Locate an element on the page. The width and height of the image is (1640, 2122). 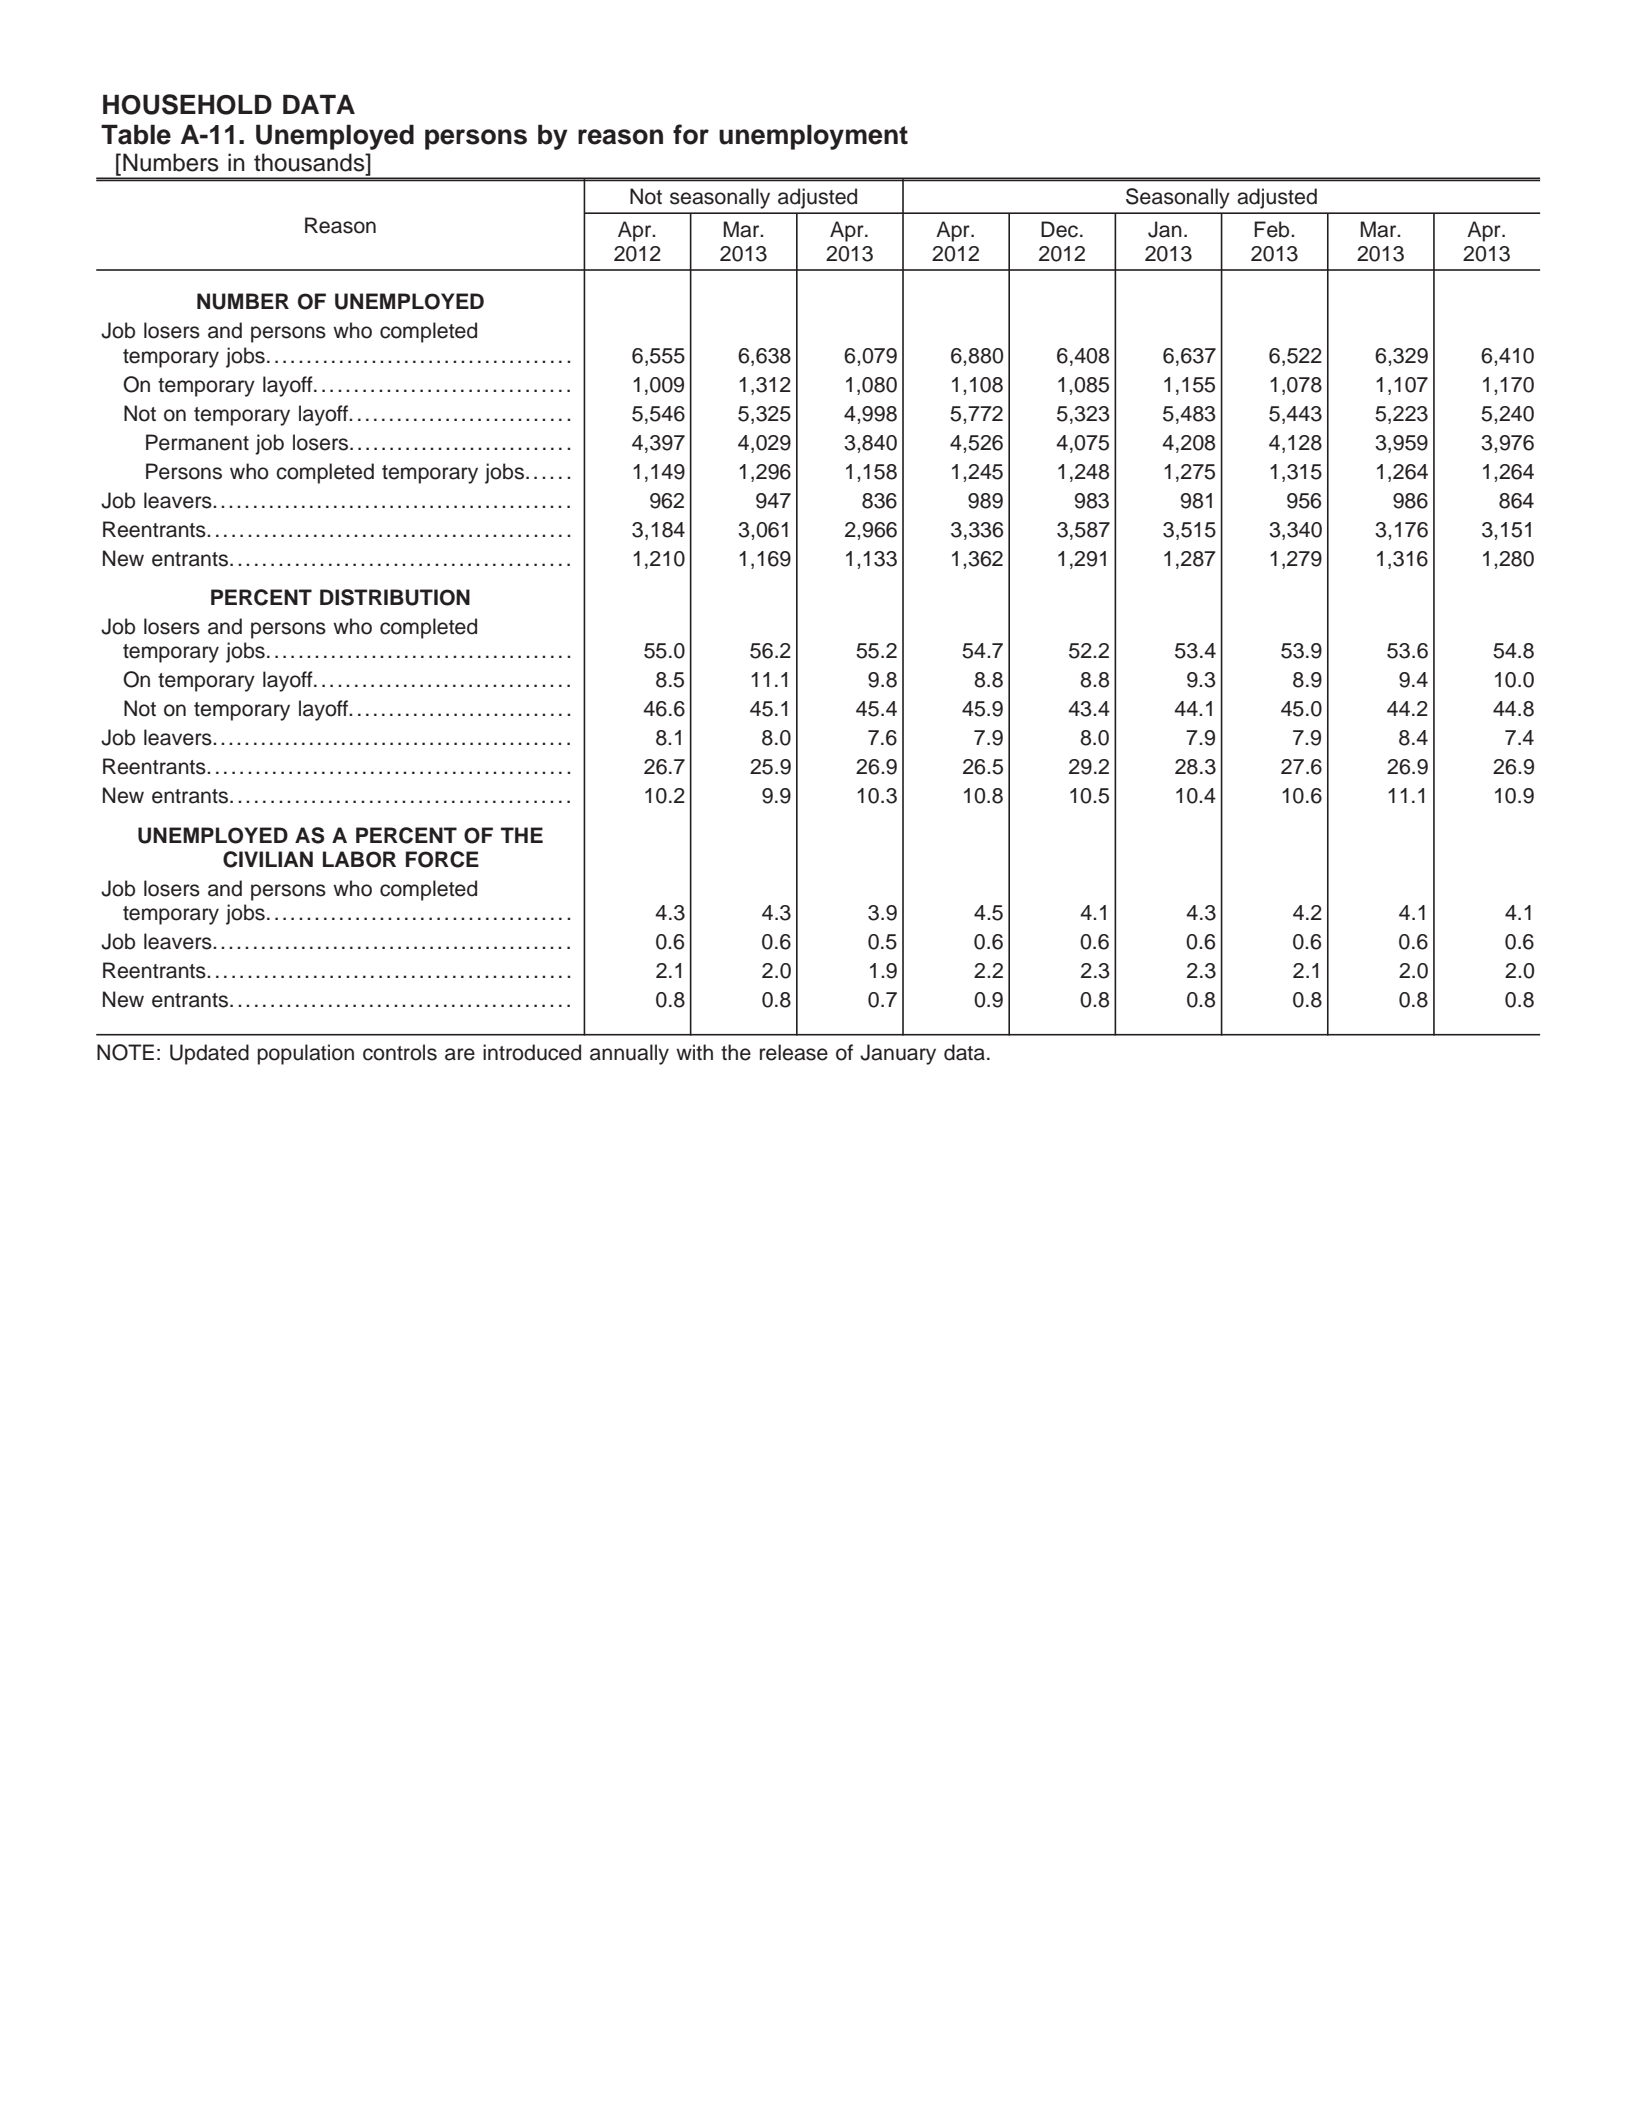
Updated is located at coordinates (209, 1054).
